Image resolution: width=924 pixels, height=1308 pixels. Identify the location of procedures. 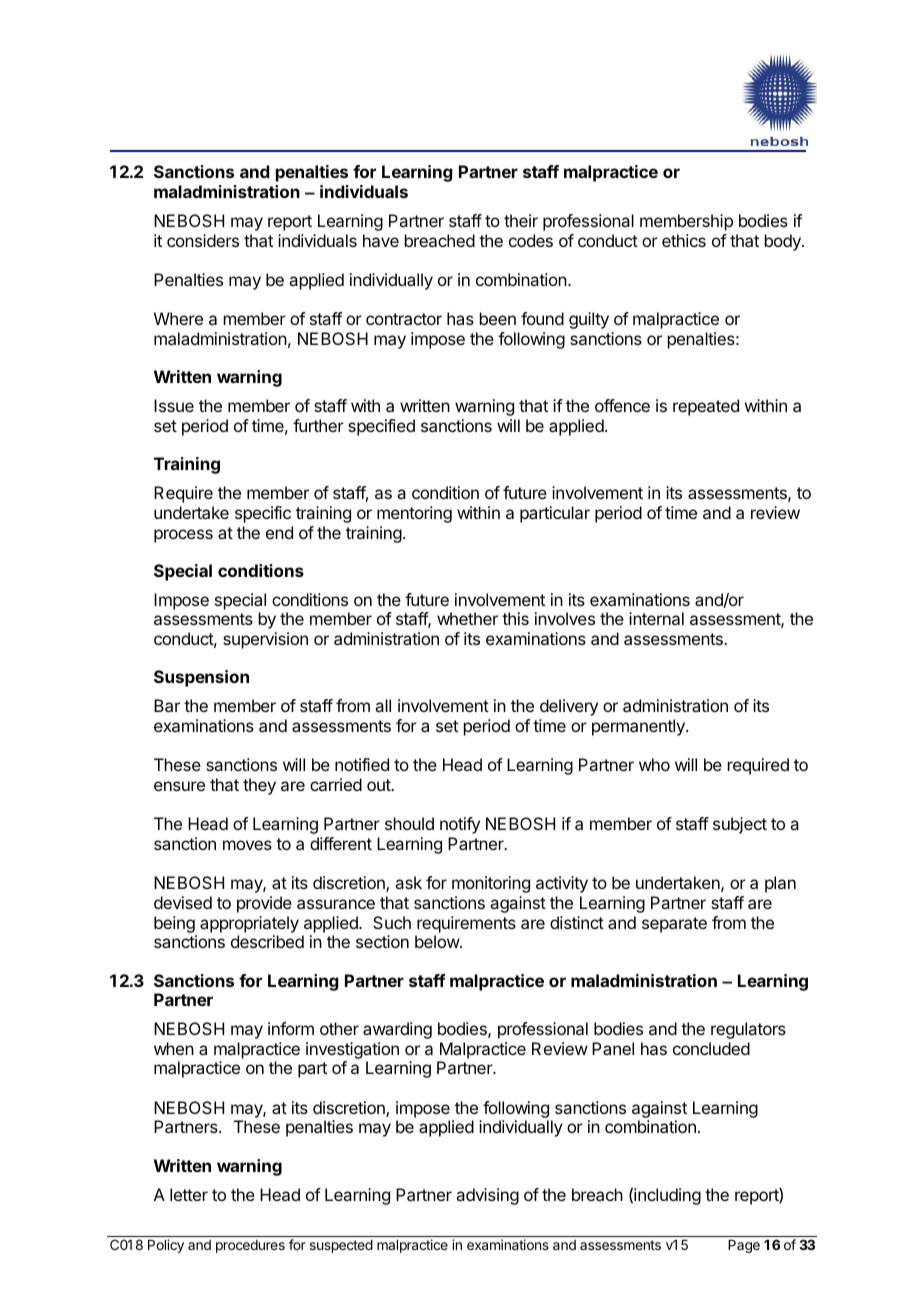
(250, 1246).
